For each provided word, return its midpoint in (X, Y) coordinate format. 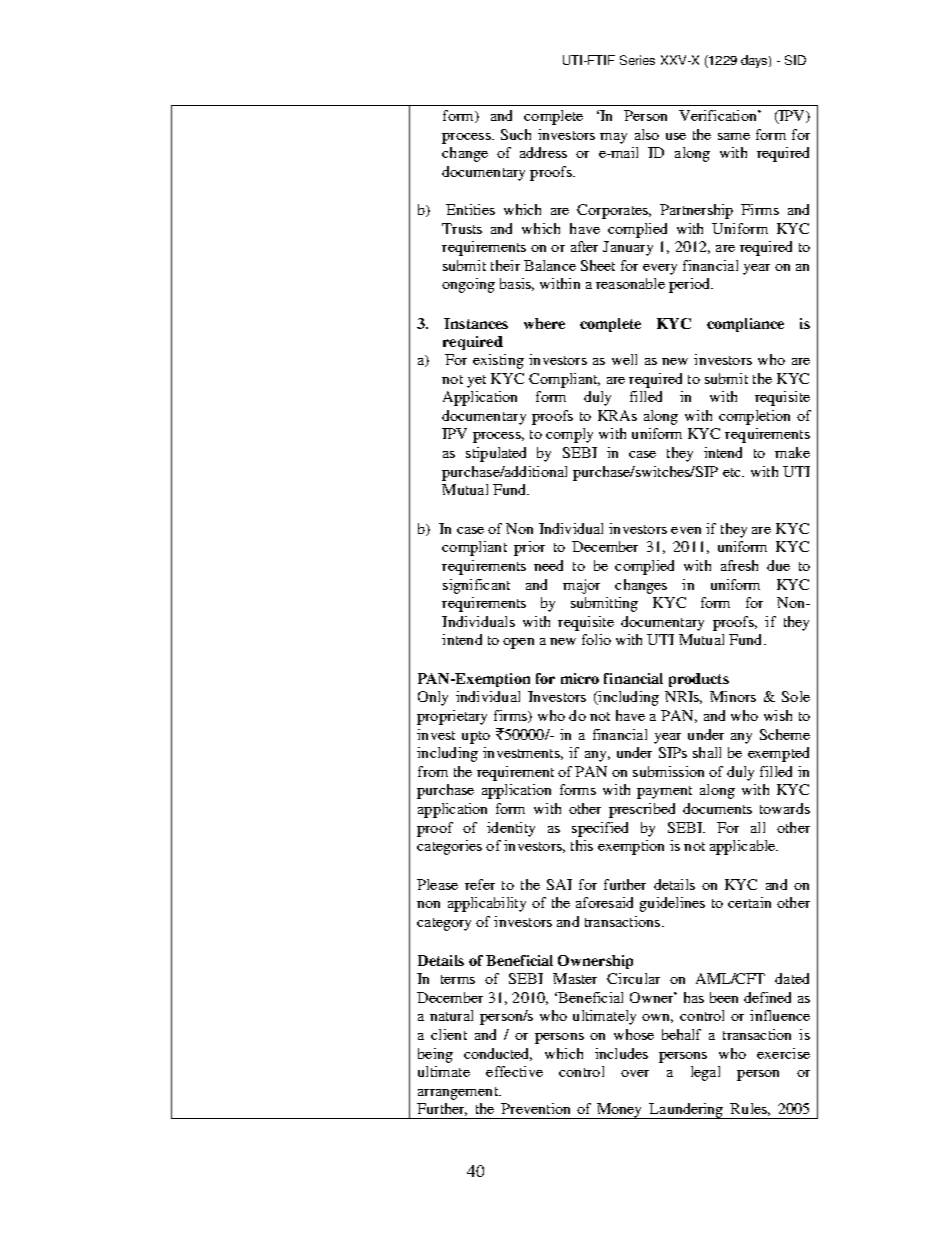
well (624, 359)
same (734, 136)
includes (621, 1053)
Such (516, 134)
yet (476, 381)
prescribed (642, 810)
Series (637, 60)
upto (476, 737)
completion (754, 417)
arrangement (459, 1093)
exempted (778, 754)
